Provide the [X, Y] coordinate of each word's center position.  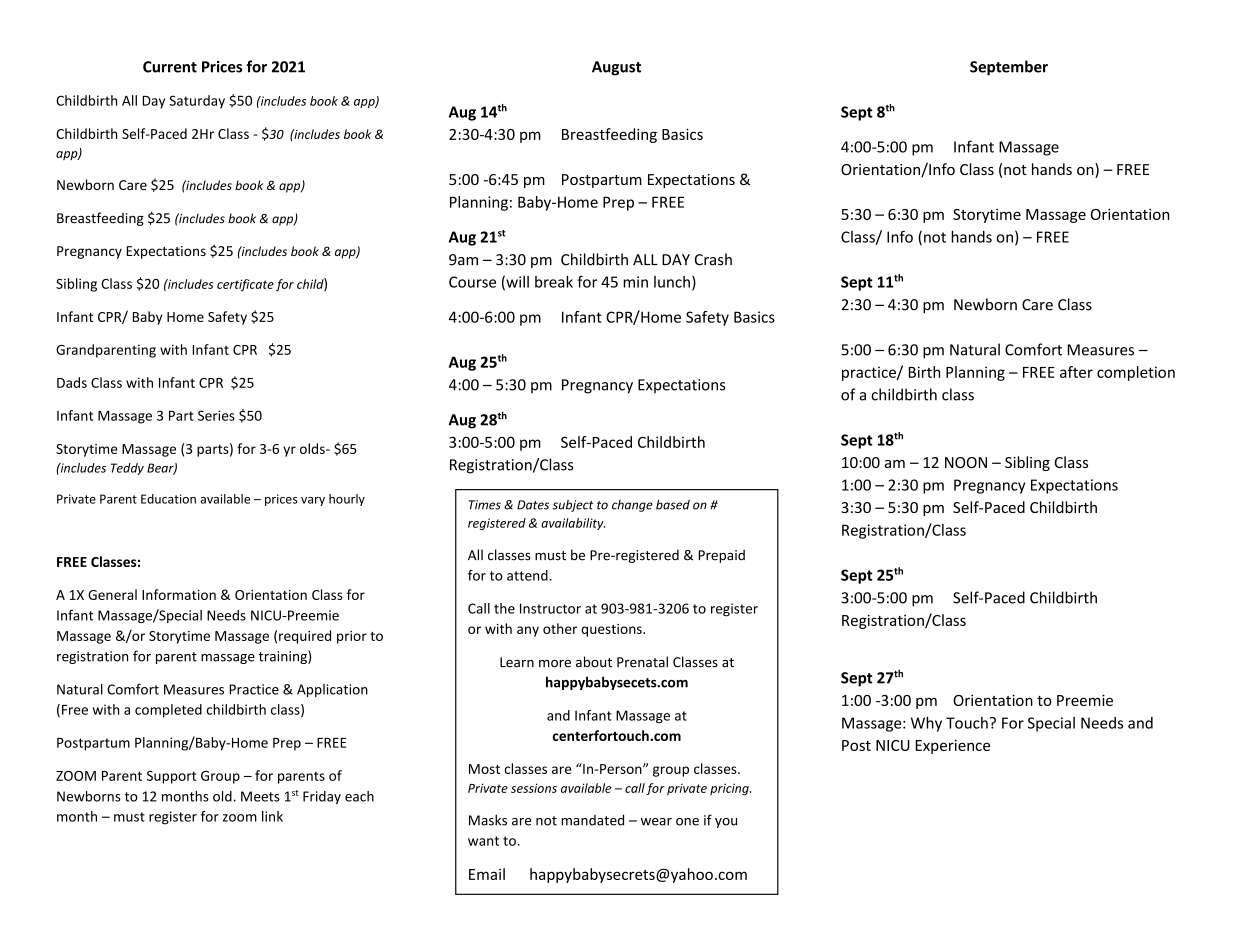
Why [926, 724]
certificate [245, 285]
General [112, 594]
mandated [592, 820]
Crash [713, 259]
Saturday [197, 102]
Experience [953, 746]
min [635, 282]
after [1076, 372]
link [272, 816]
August [616, 68]
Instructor [550, 608]
